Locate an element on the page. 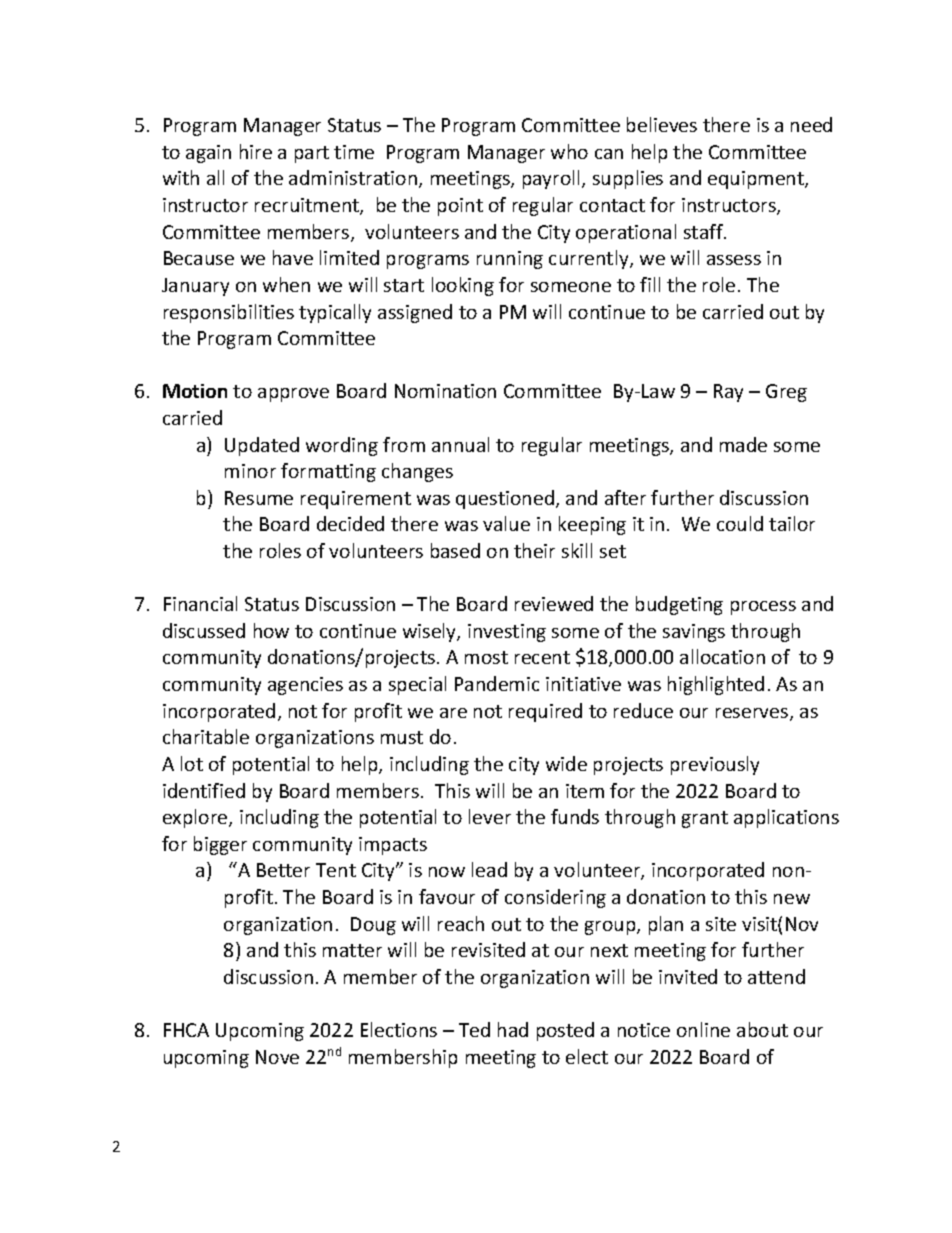 The image size is (952, 1233). Ray is located at coordinates (728, 393).
